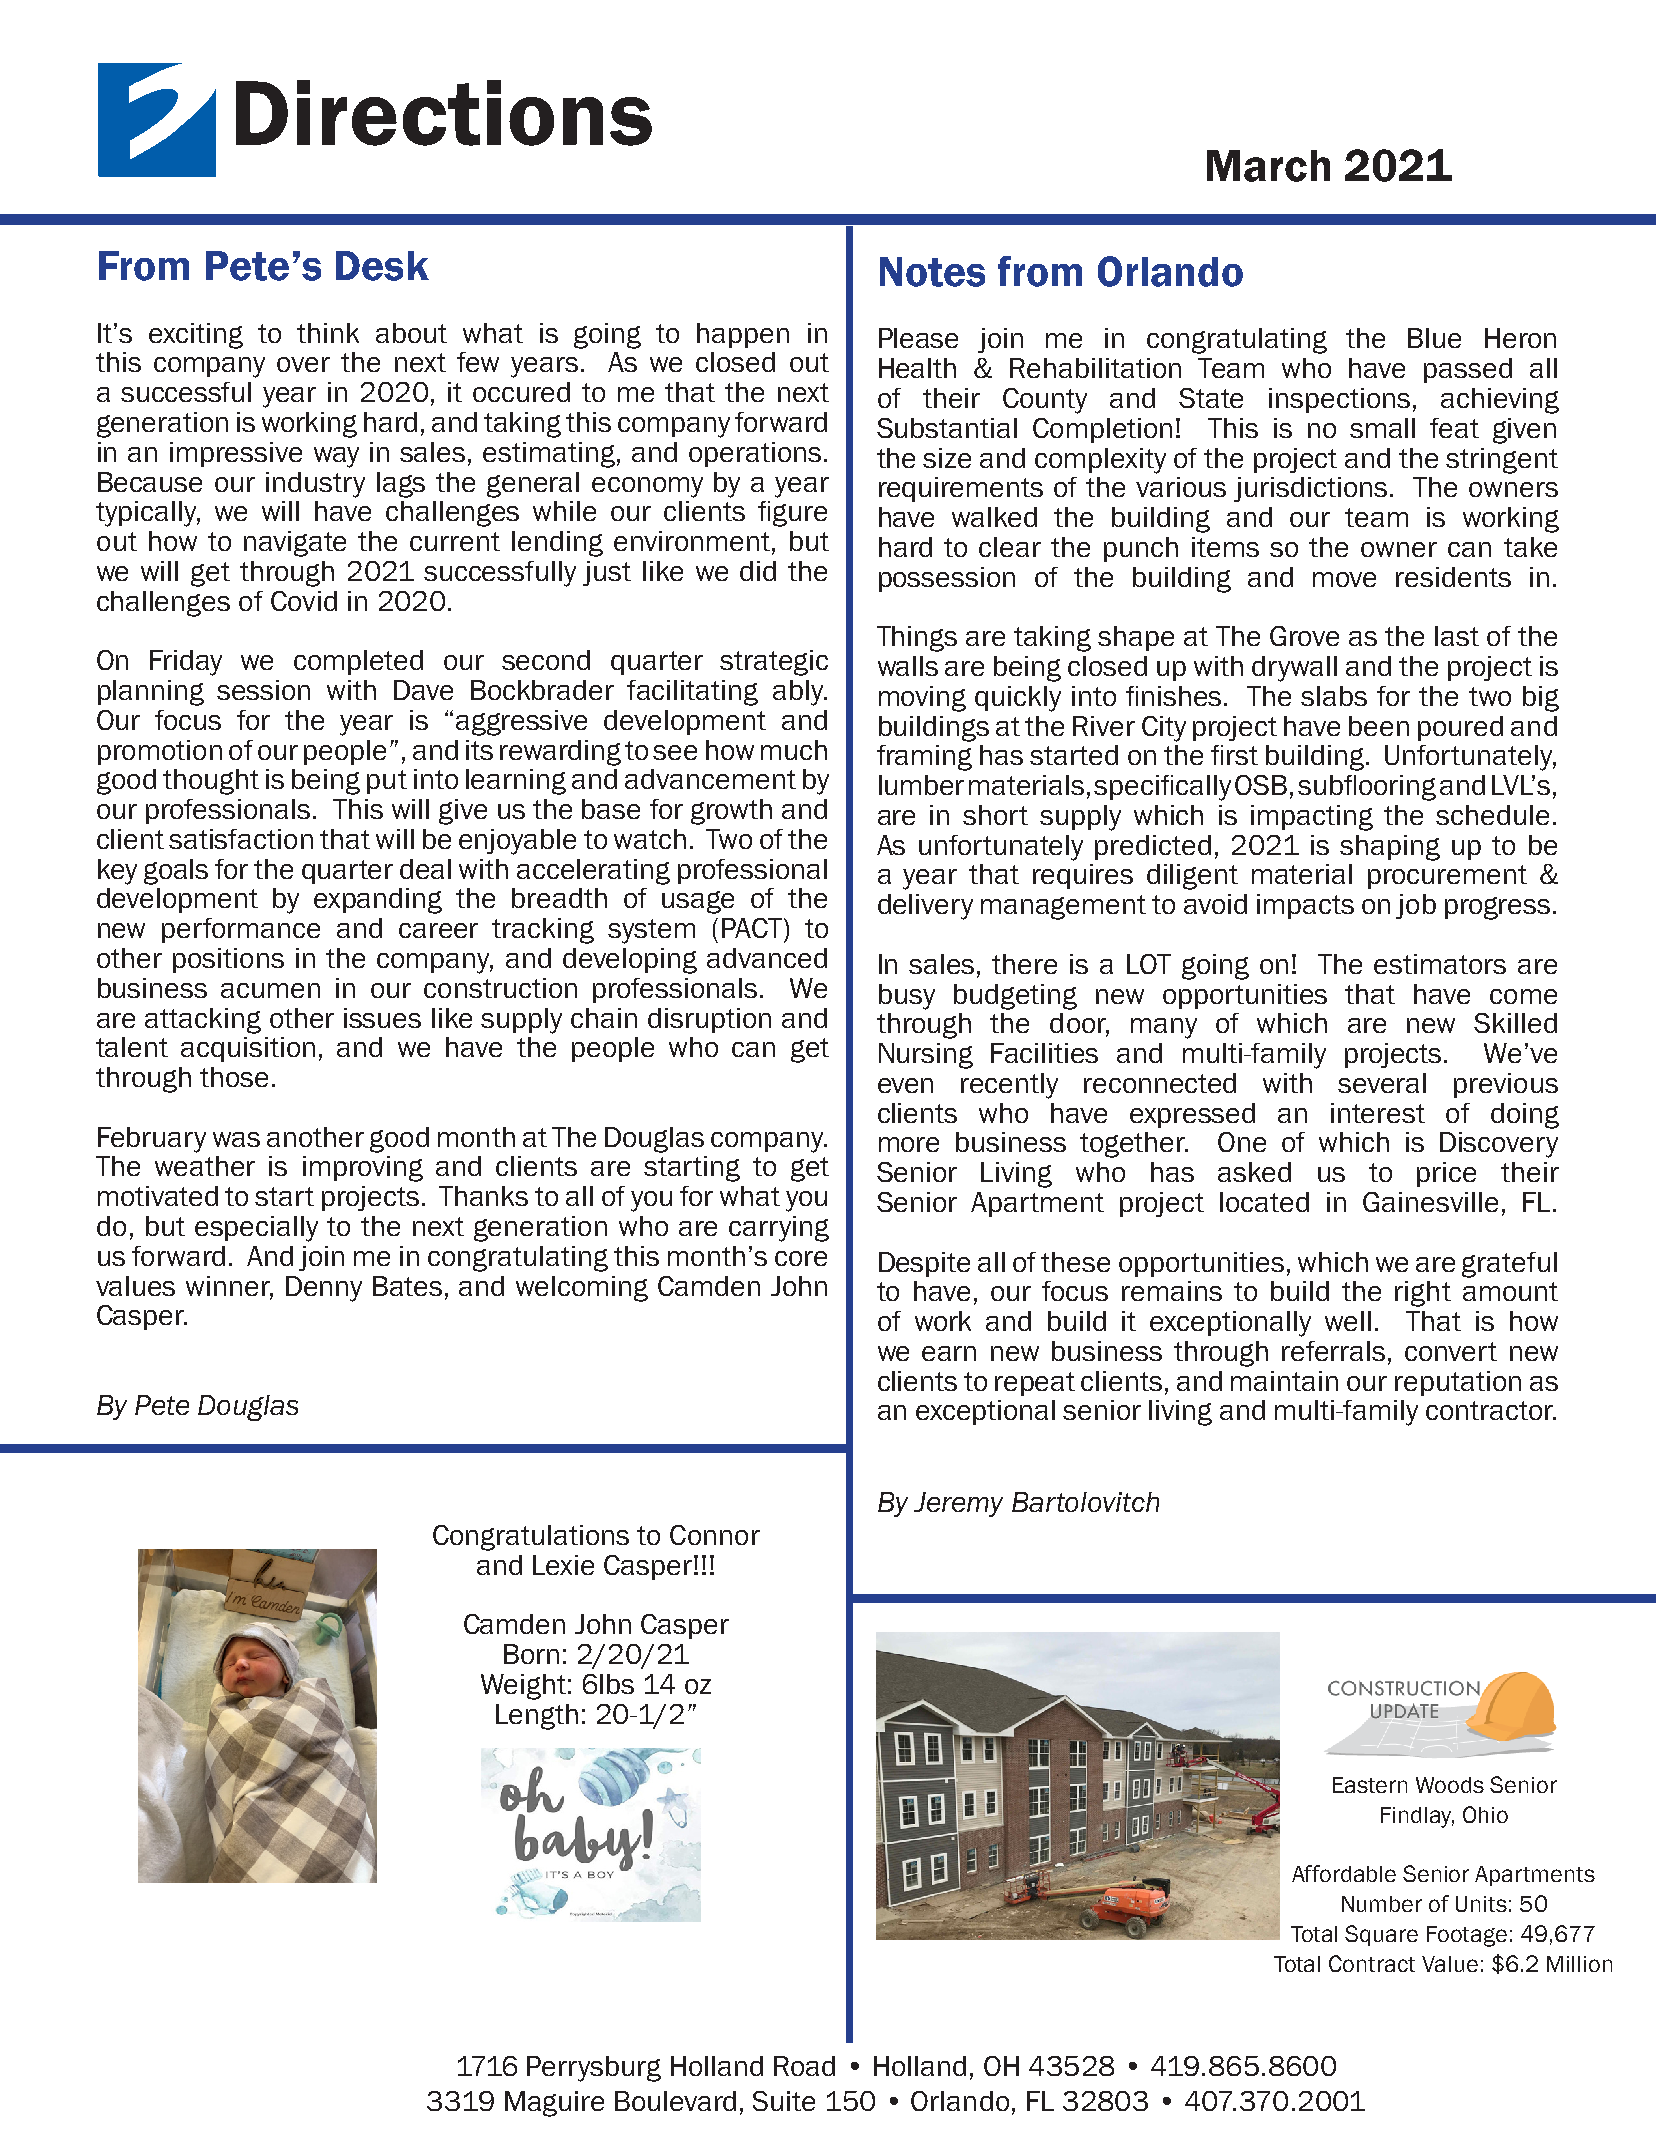 The image size is (1656, 2144). Describe the element at coordinates (1458, 1383) in the screenshot. I see `reputation` at that location.
